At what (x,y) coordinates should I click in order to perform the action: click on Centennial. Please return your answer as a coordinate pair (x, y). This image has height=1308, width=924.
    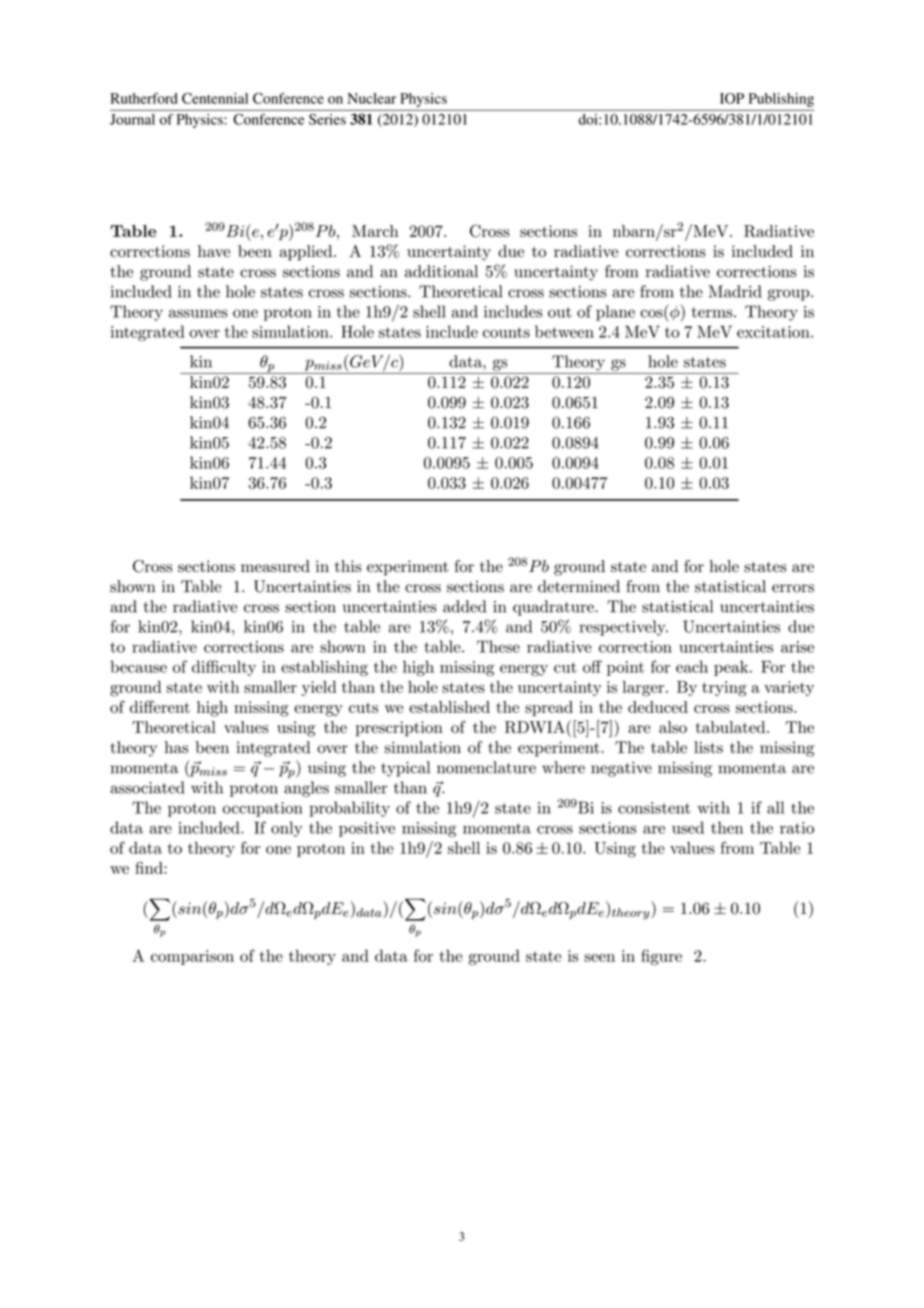
    Looking at the image, I should click on (215, 98).
